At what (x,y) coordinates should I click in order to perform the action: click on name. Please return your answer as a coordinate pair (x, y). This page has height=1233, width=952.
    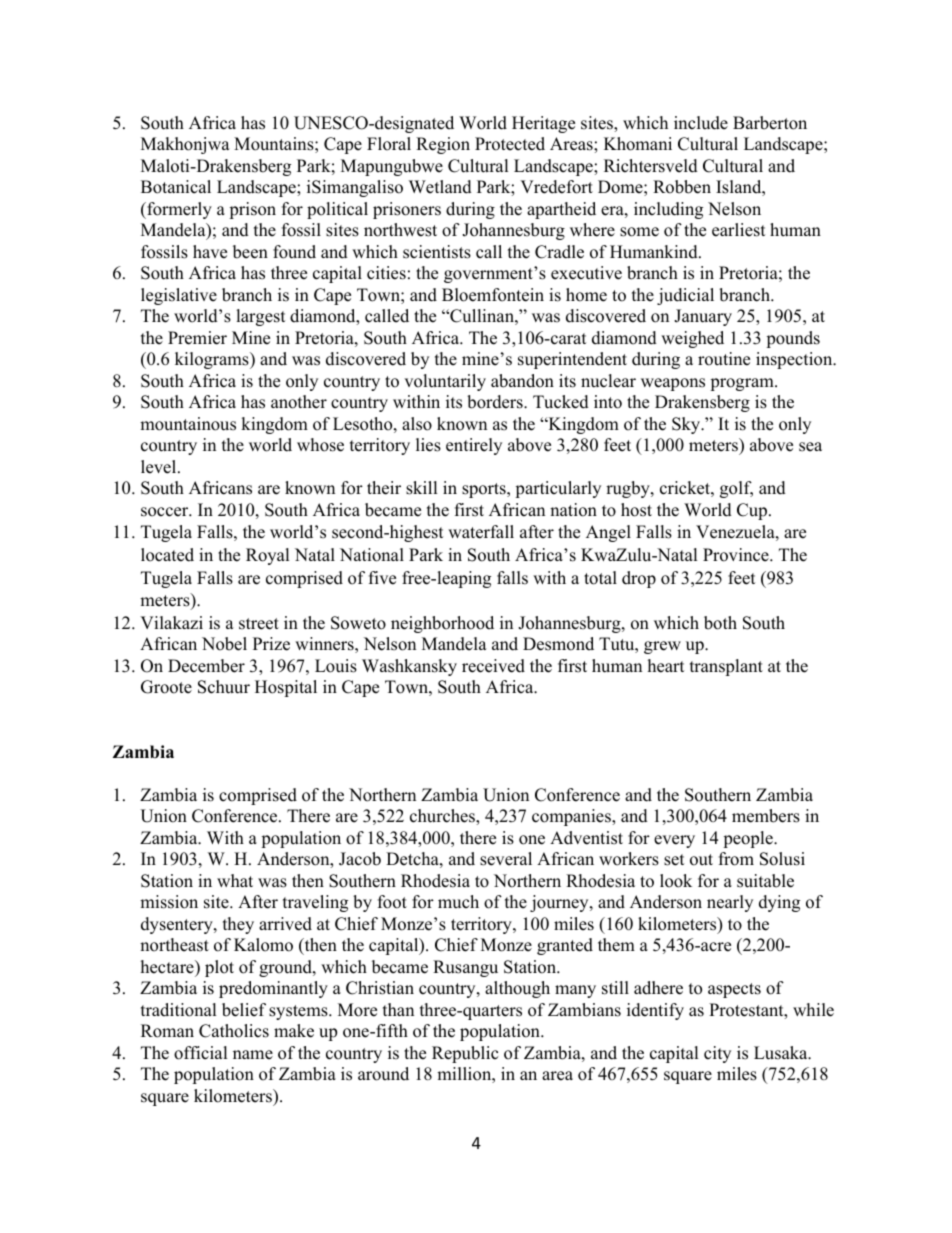
    Looking at the image, I should click on (253, 1055).
